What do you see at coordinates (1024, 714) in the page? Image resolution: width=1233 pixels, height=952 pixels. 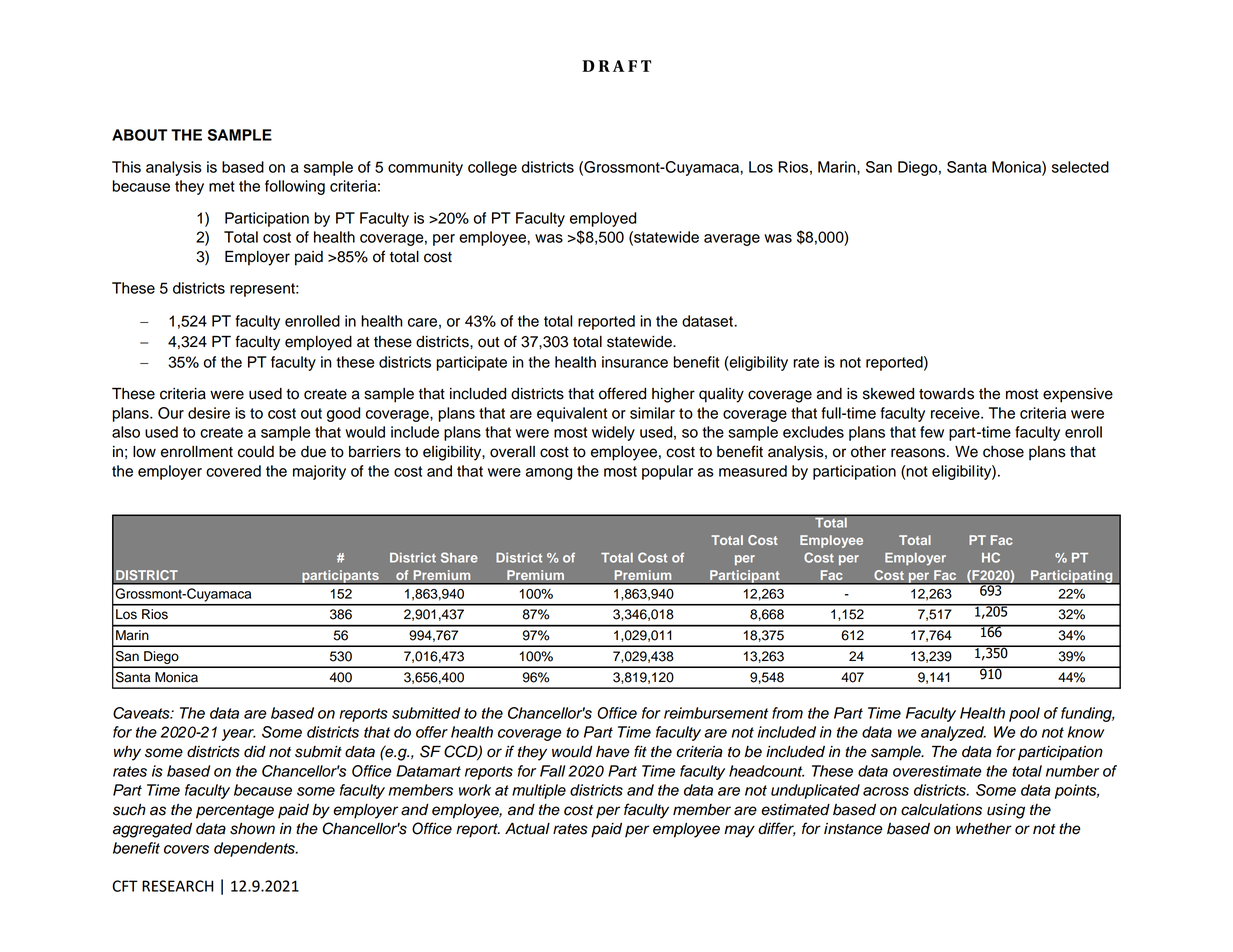 I see `pool` at bounding box center [1024, 714].
